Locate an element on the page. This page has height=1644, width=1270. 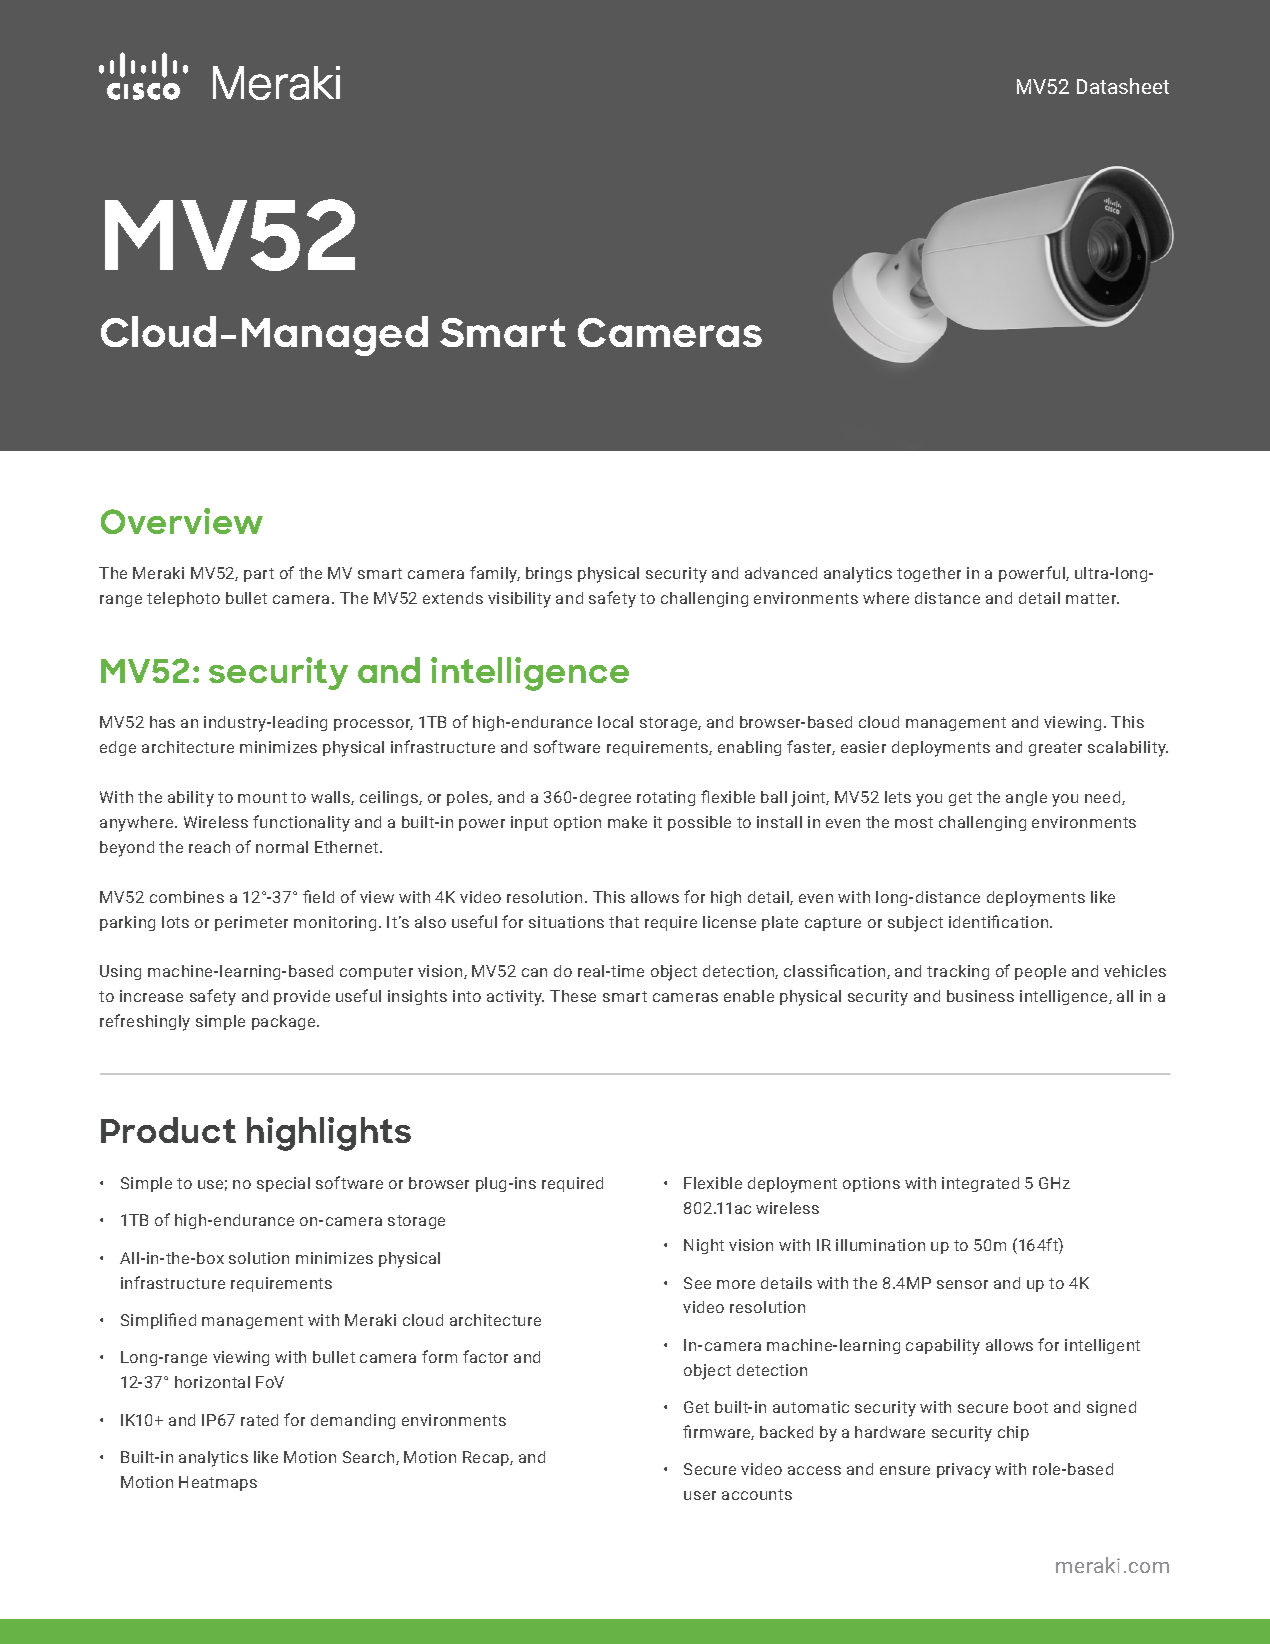
chip is located at coordinates (1013, 1433).
